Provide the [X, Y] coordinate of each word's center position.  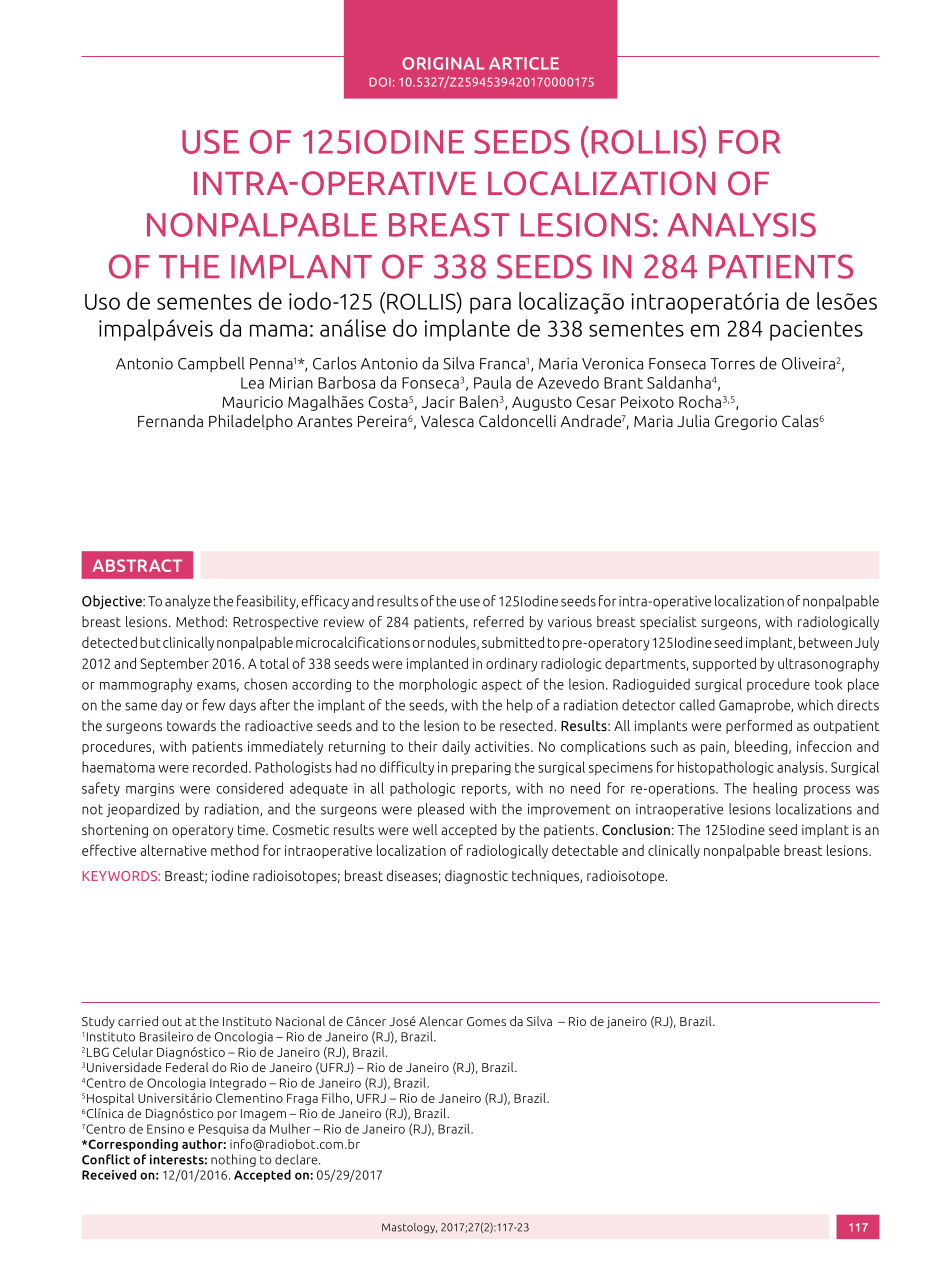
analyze [187, 602]
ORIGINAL [443, 63]
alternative [173, 850]
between [825, 642]
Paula [492, 382]
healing [775, 789]
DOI [380, 82]
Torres [732, 364]
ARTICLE [524, 63]
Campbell [211, 364]
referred [499, 621]
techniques [546, 877]
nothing [233, 1160]
